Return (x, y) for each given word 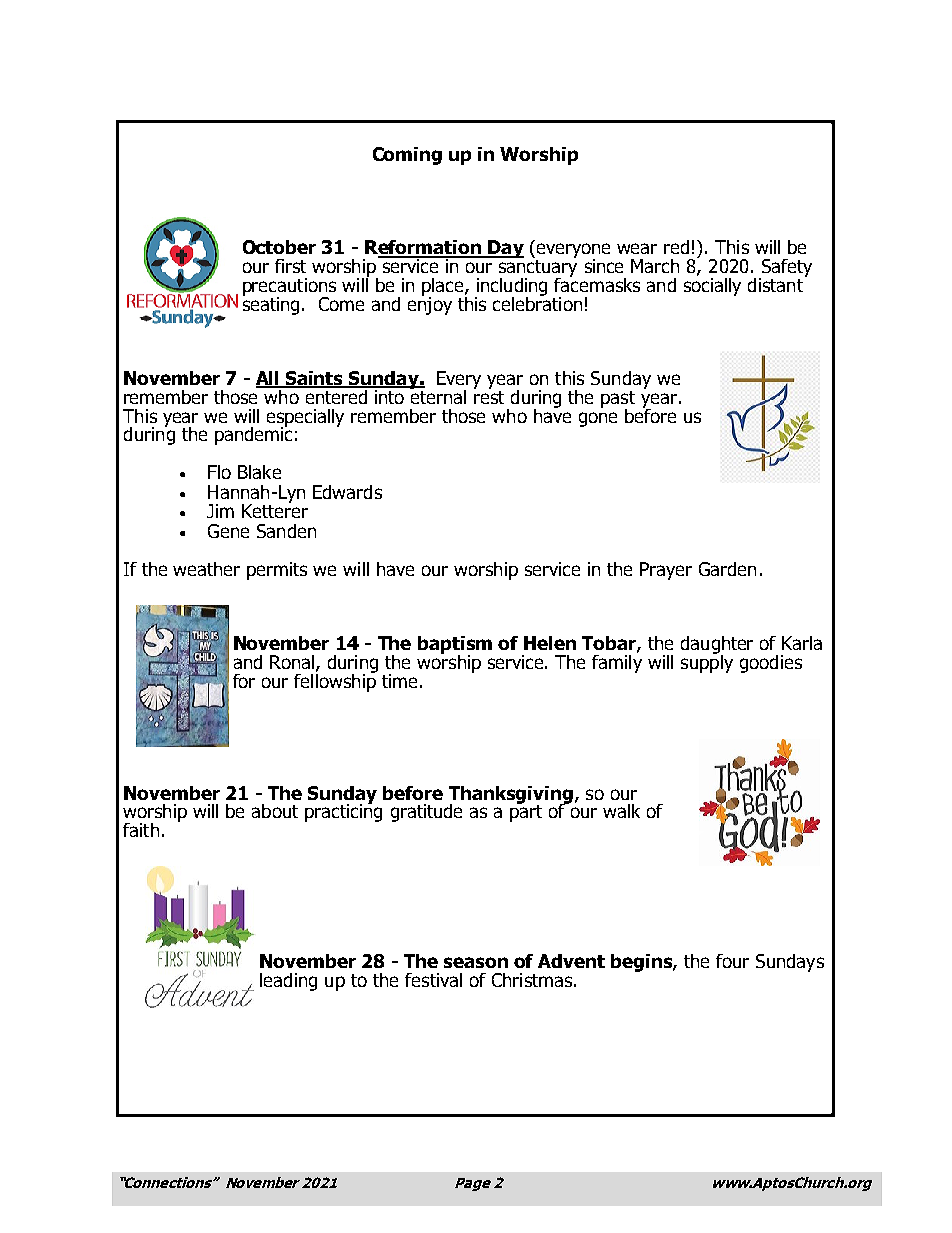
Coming (407, 156)
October (279, 247)
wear (637, 248)
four (732, 961)
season (476, 962)
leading (288, 982)
